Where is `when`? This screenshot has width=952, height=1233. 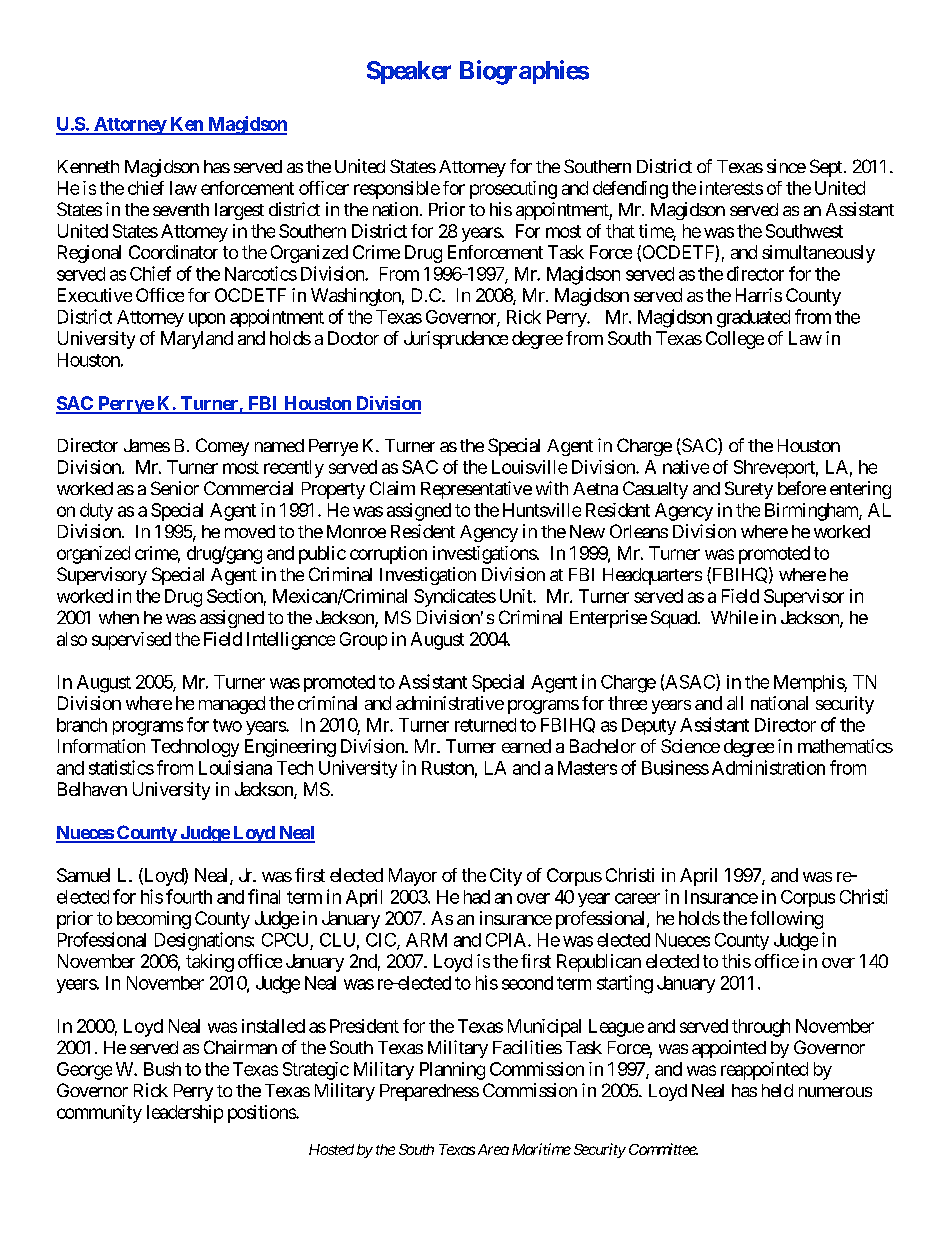
when is located at coordinates (119, 617).
